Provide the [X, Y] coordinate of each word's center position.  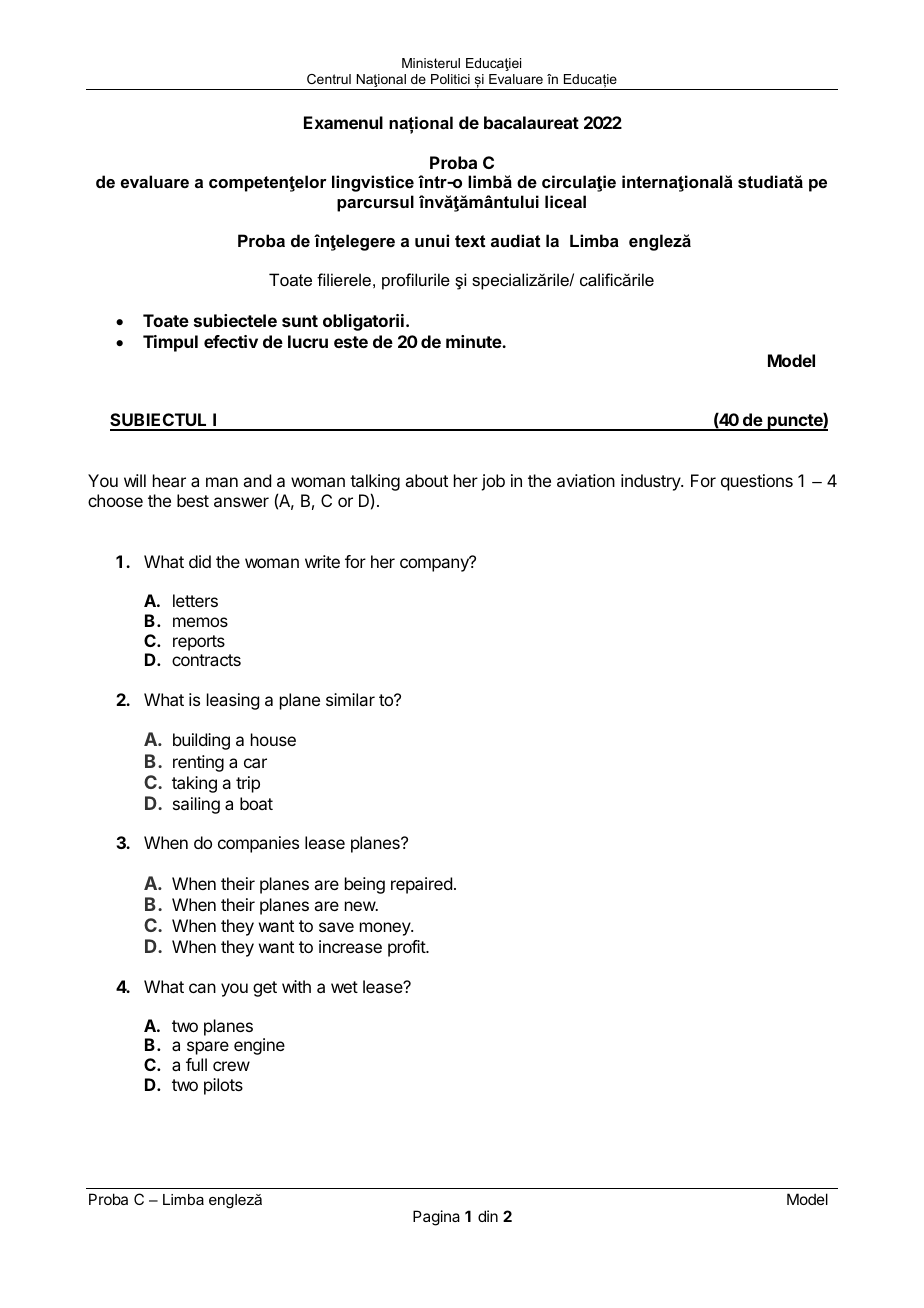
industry [651, 482]
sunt [300, 321]
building [201, 741]
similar [350, 699]
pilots [223, 1086]
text [470, 241]
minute [474, 341]
